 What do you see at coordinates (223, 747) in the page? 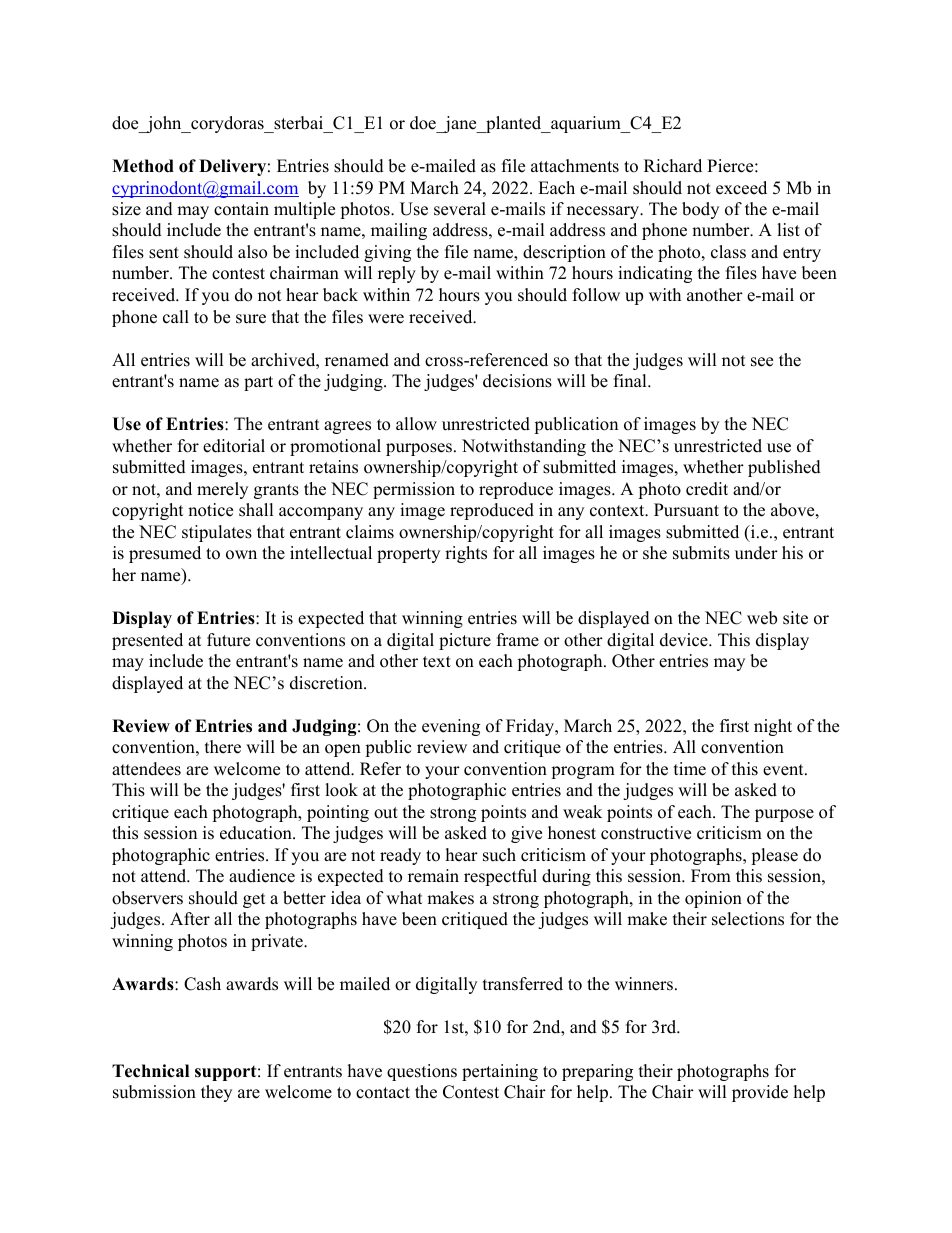
I see `there` at bounding box center [223, 747].
